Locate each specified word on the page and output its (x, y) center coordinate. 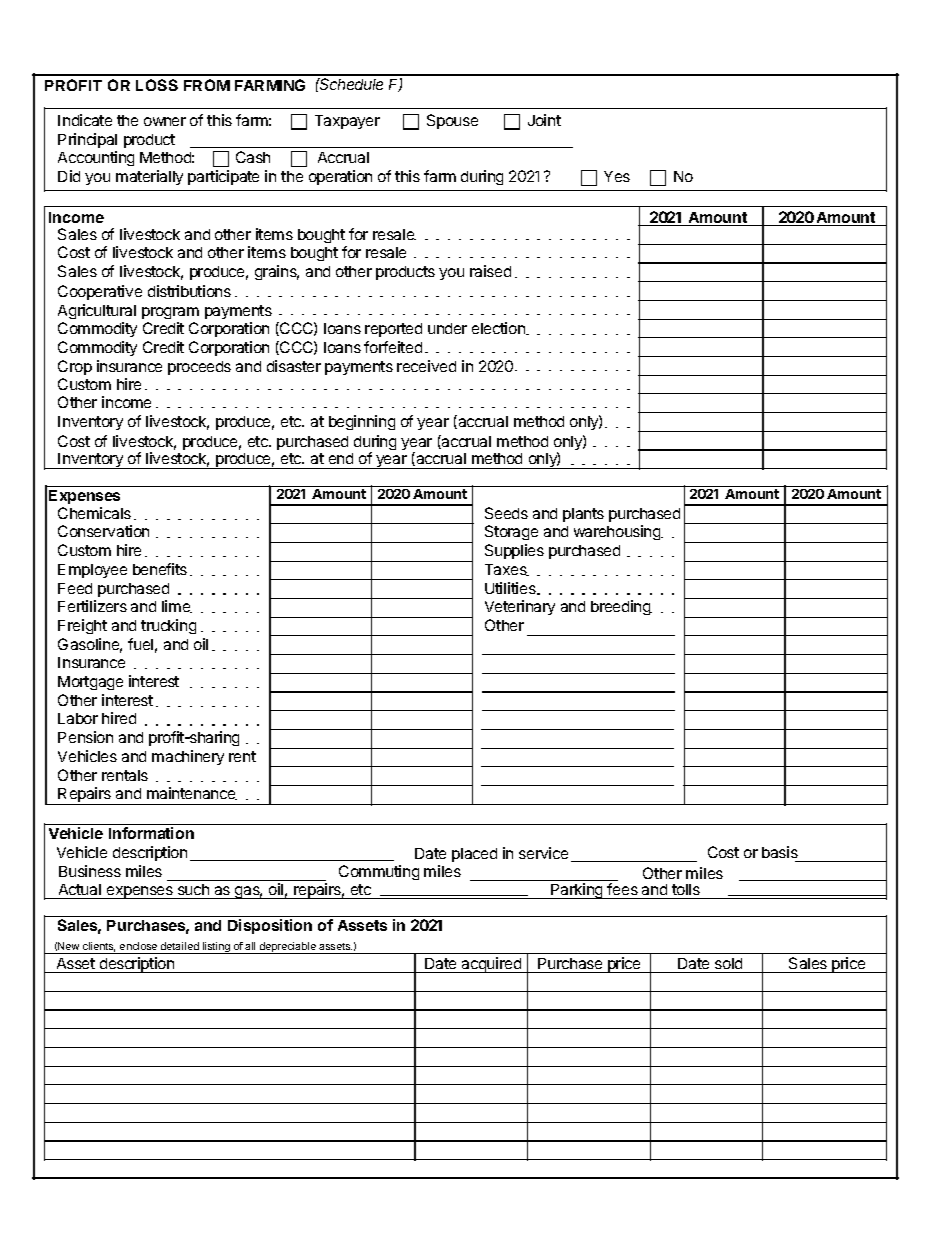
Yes (617, 176)
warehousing (618, 532)
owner (165, 121)
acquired (491, 965)
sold (729, 965)
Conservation (103, 531)
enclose (139, 948)
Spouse (452, 121)
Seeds (506, 513)
